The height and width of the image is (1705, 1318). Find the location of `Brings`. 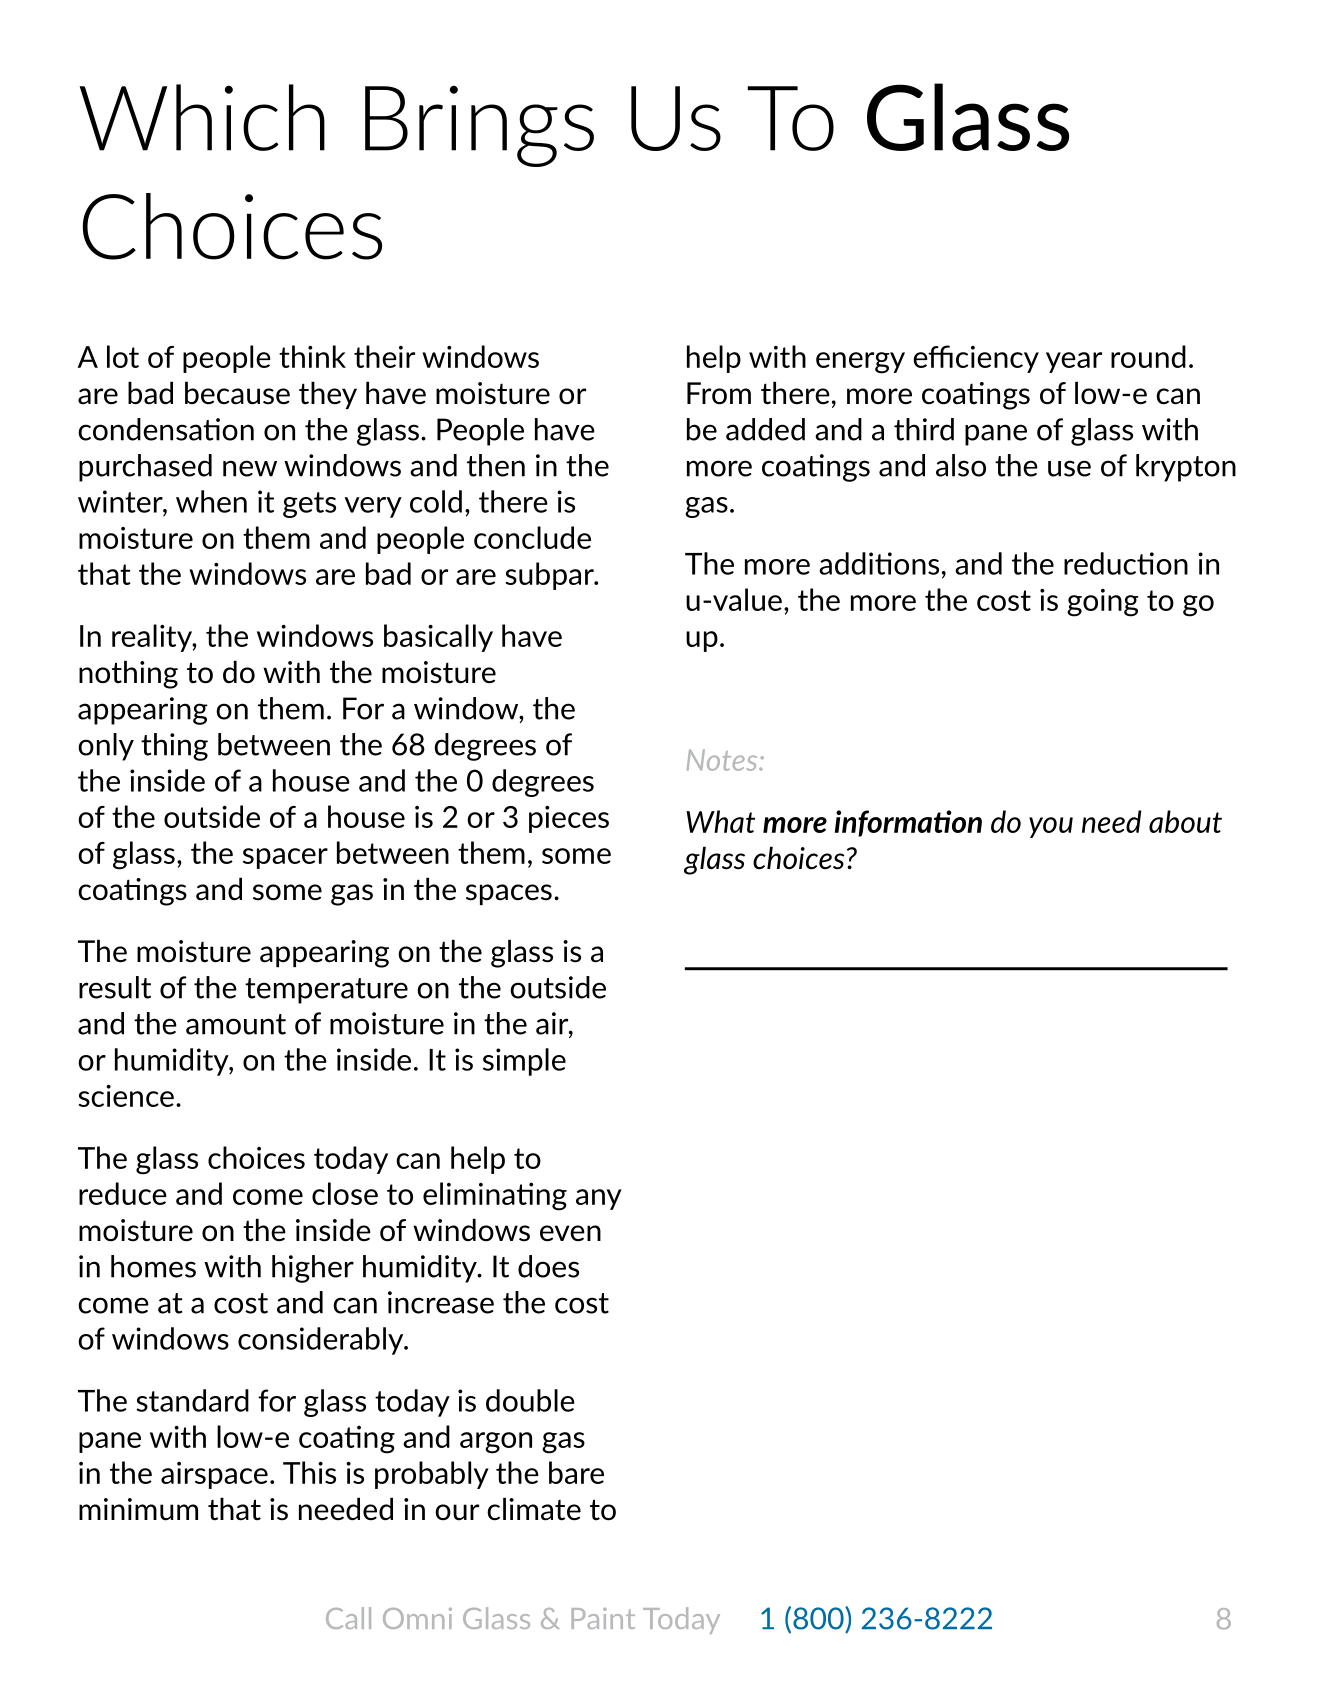

Brings is located at coordinates (479, 126).
